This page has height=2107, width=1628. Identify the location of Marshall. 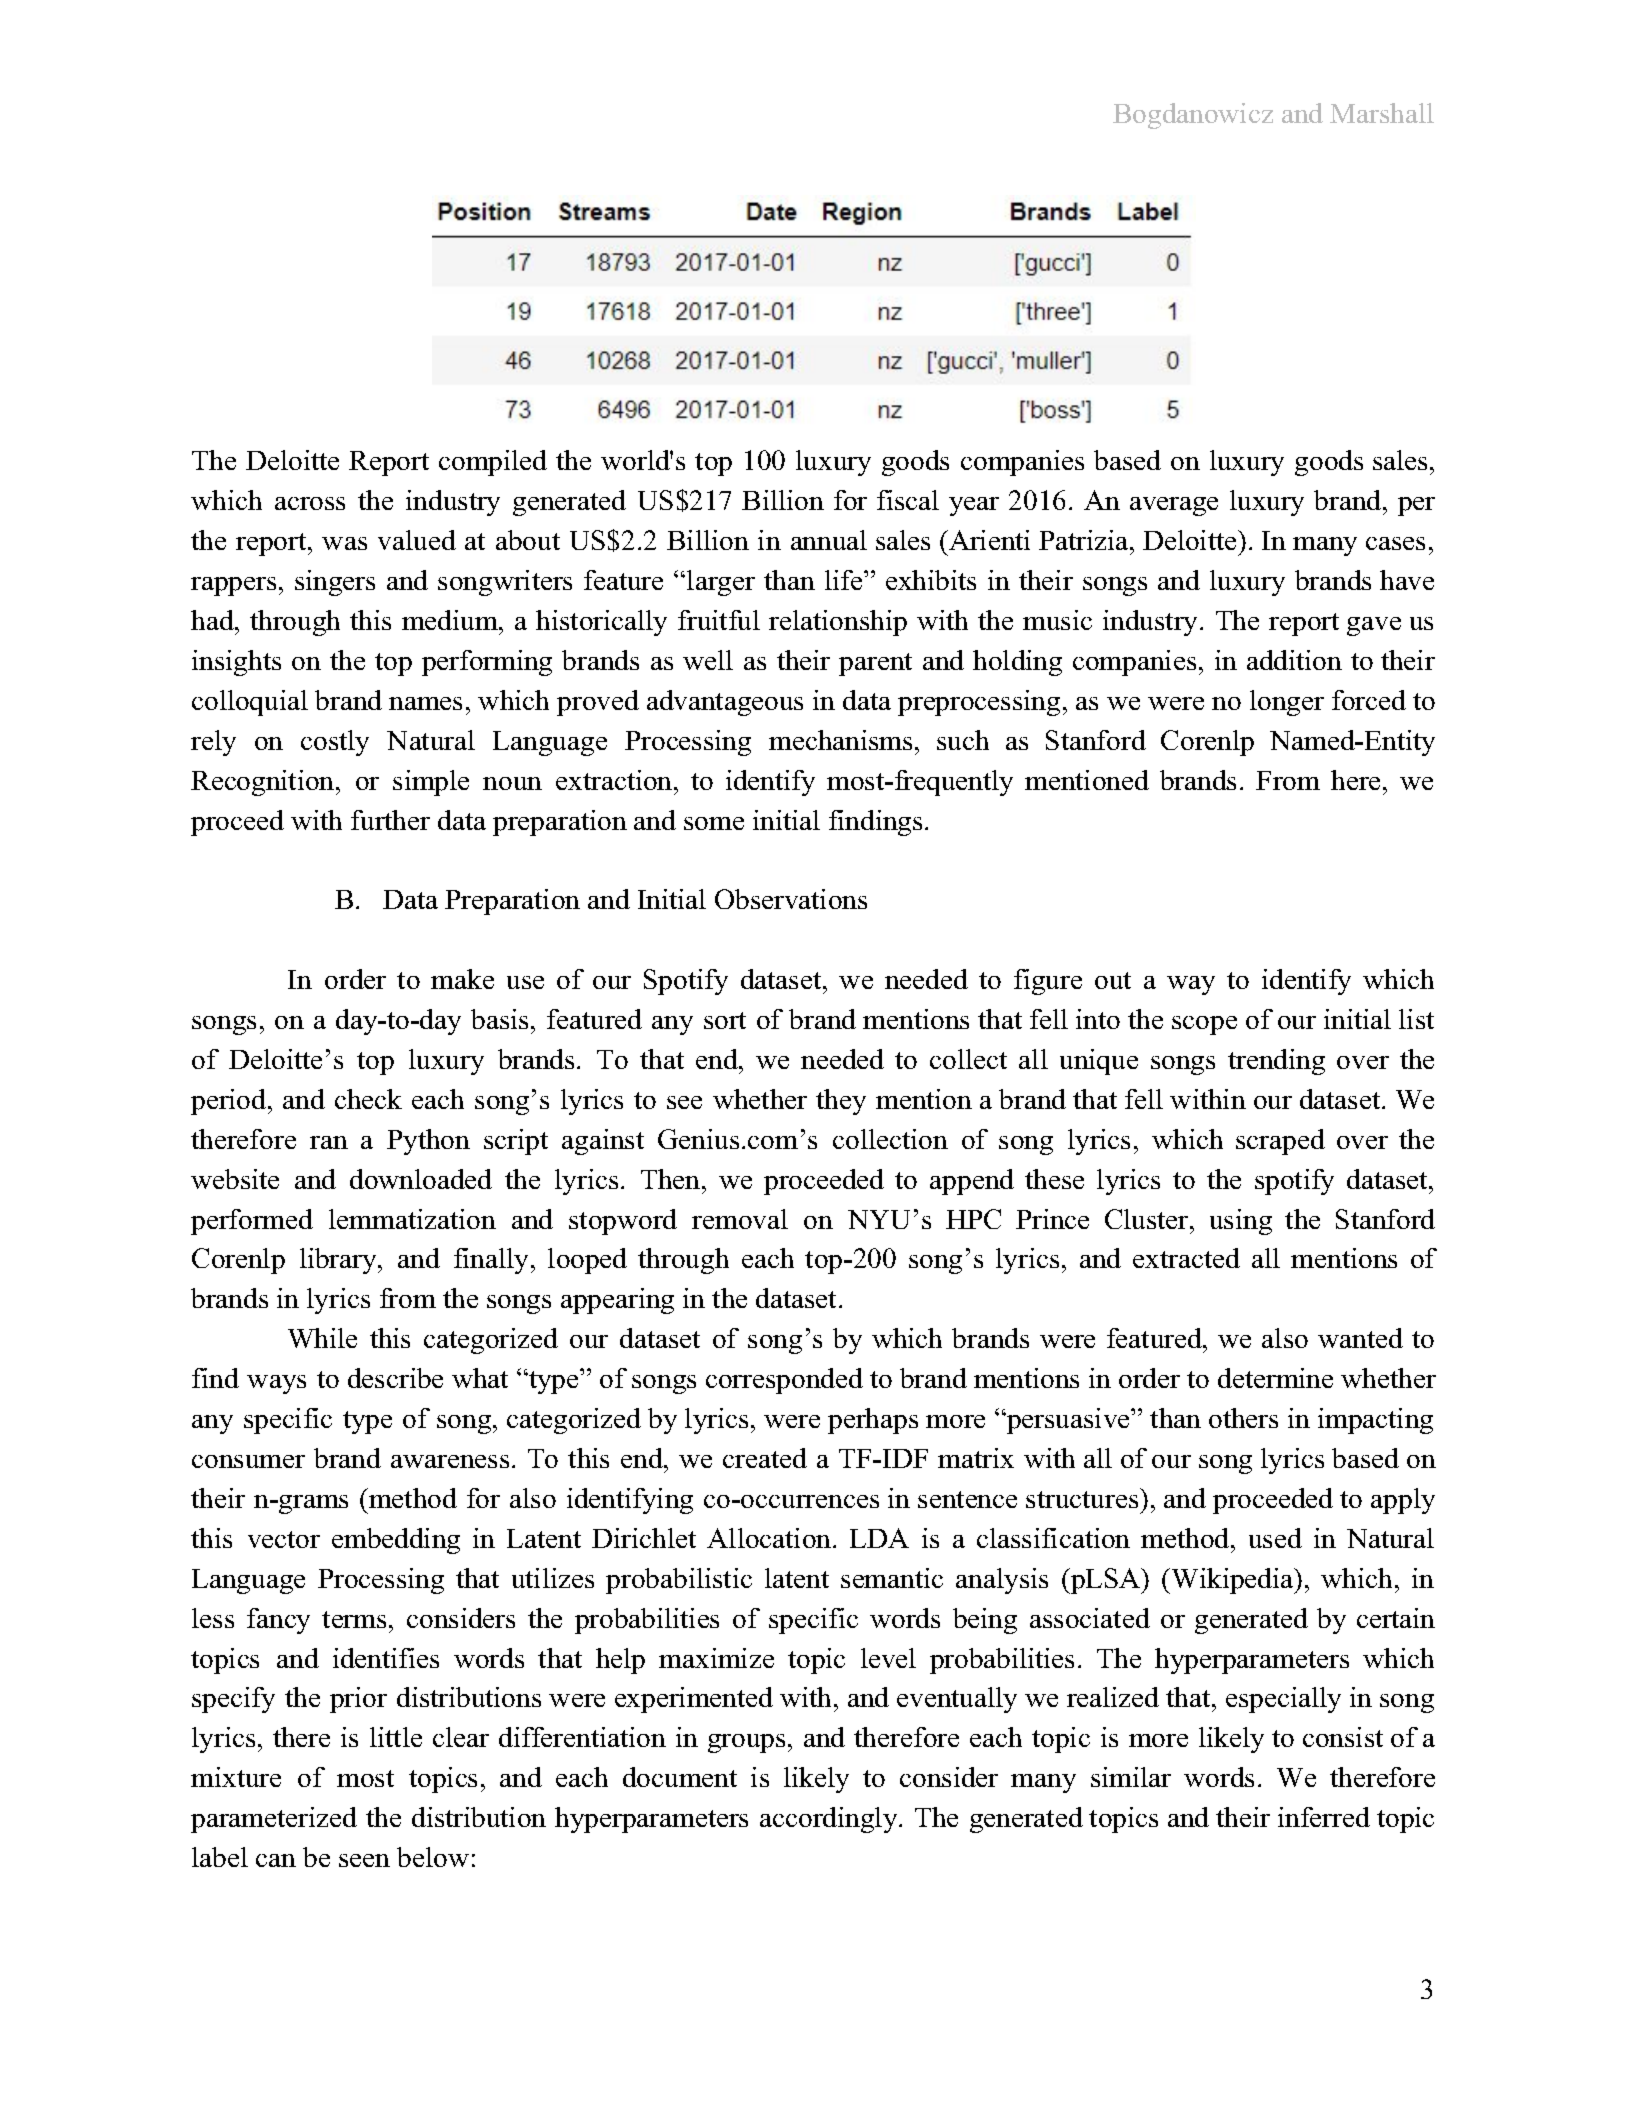
(1382, 113).
